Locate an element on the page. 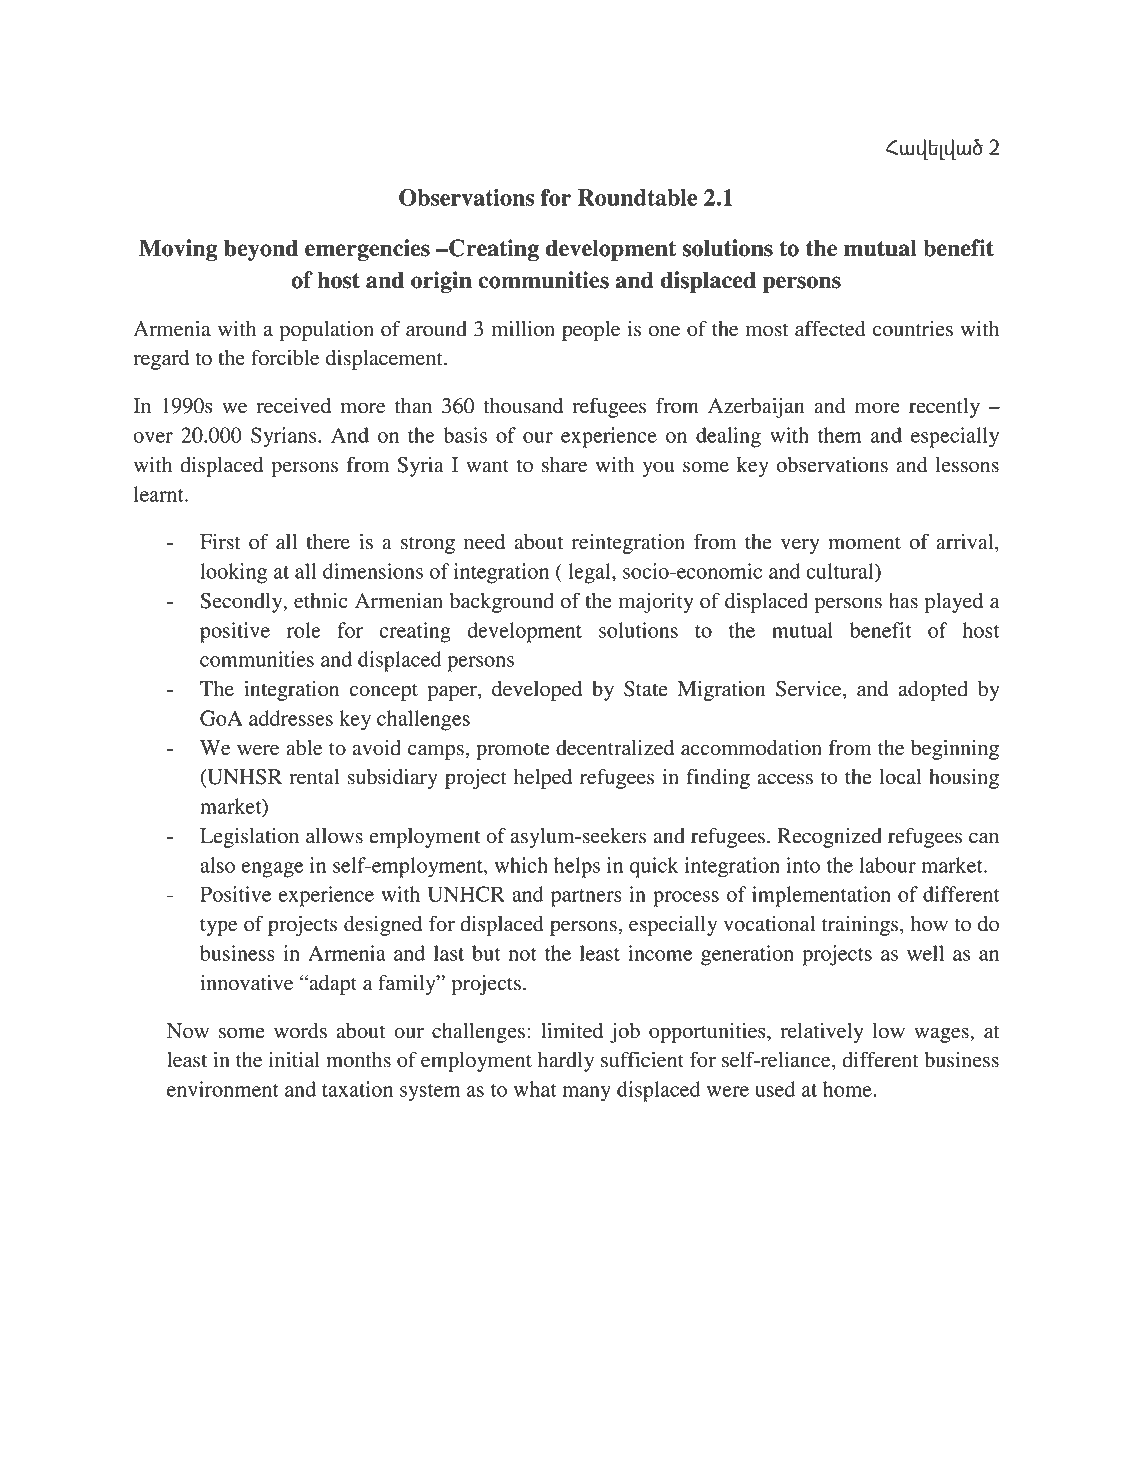  hardly is located at coordinates (566, 1062).
